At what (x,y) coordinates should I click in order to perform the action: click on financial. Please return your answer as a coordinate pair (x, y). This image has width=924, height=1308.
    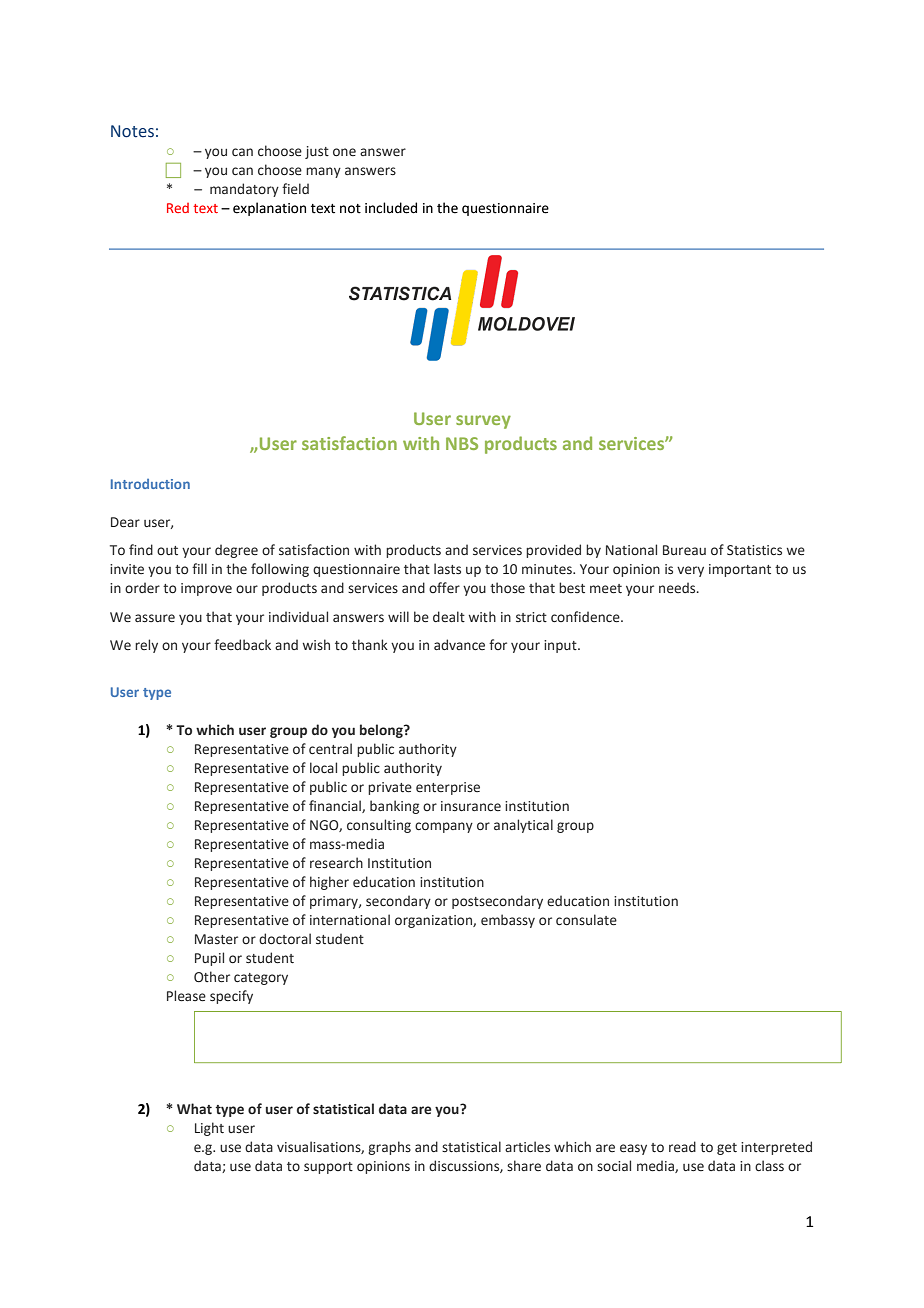
    Looking at the image, I should click on (336, 806).
